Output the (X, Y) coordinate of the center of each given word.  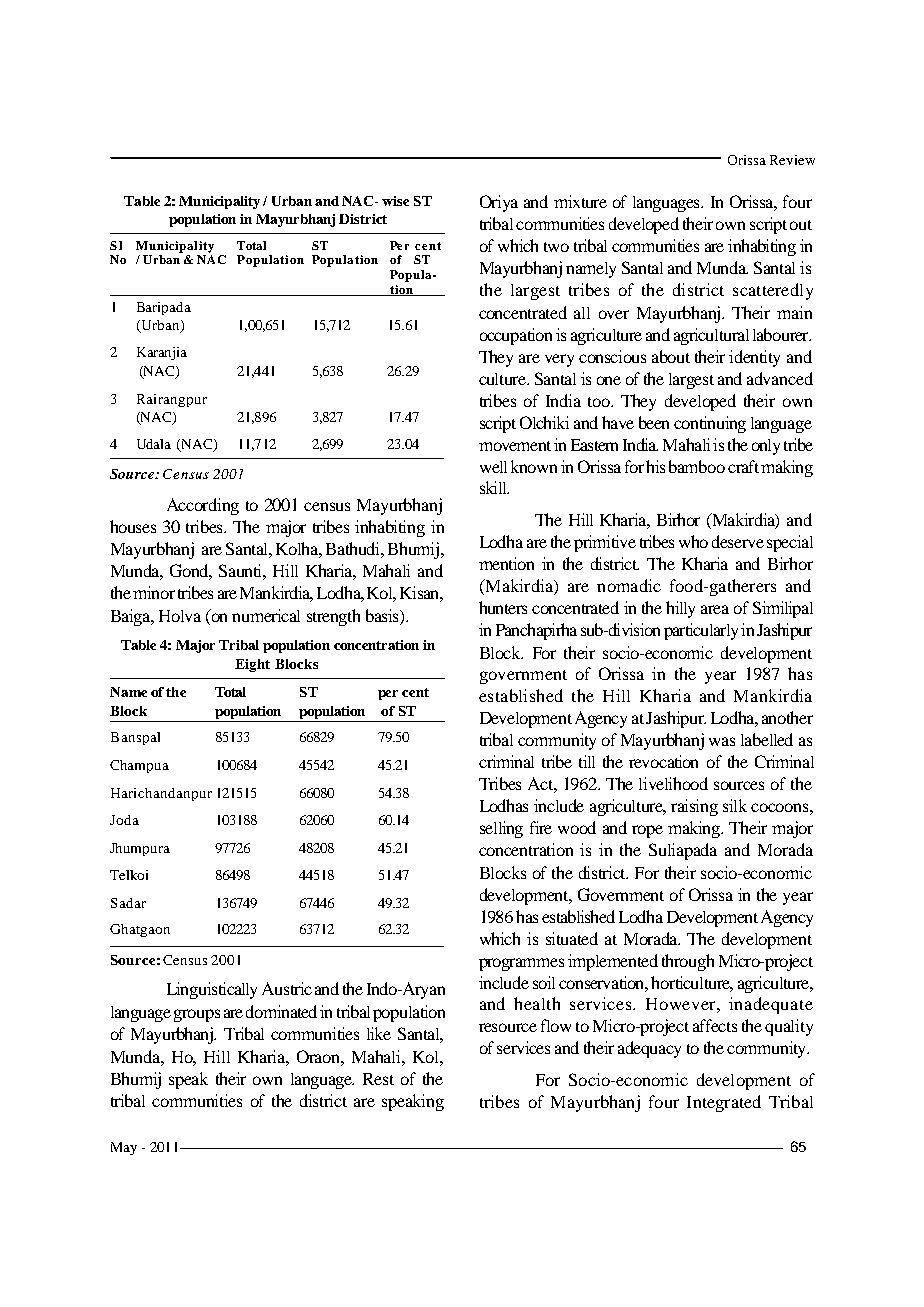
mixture (580, 201)
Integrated (724, 1103)
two (556, 247)
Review (792, 160)
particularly (701, 631)
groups (197, 1015)
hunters (503, 607)
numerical (266, 615)
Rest (378, 1079)
